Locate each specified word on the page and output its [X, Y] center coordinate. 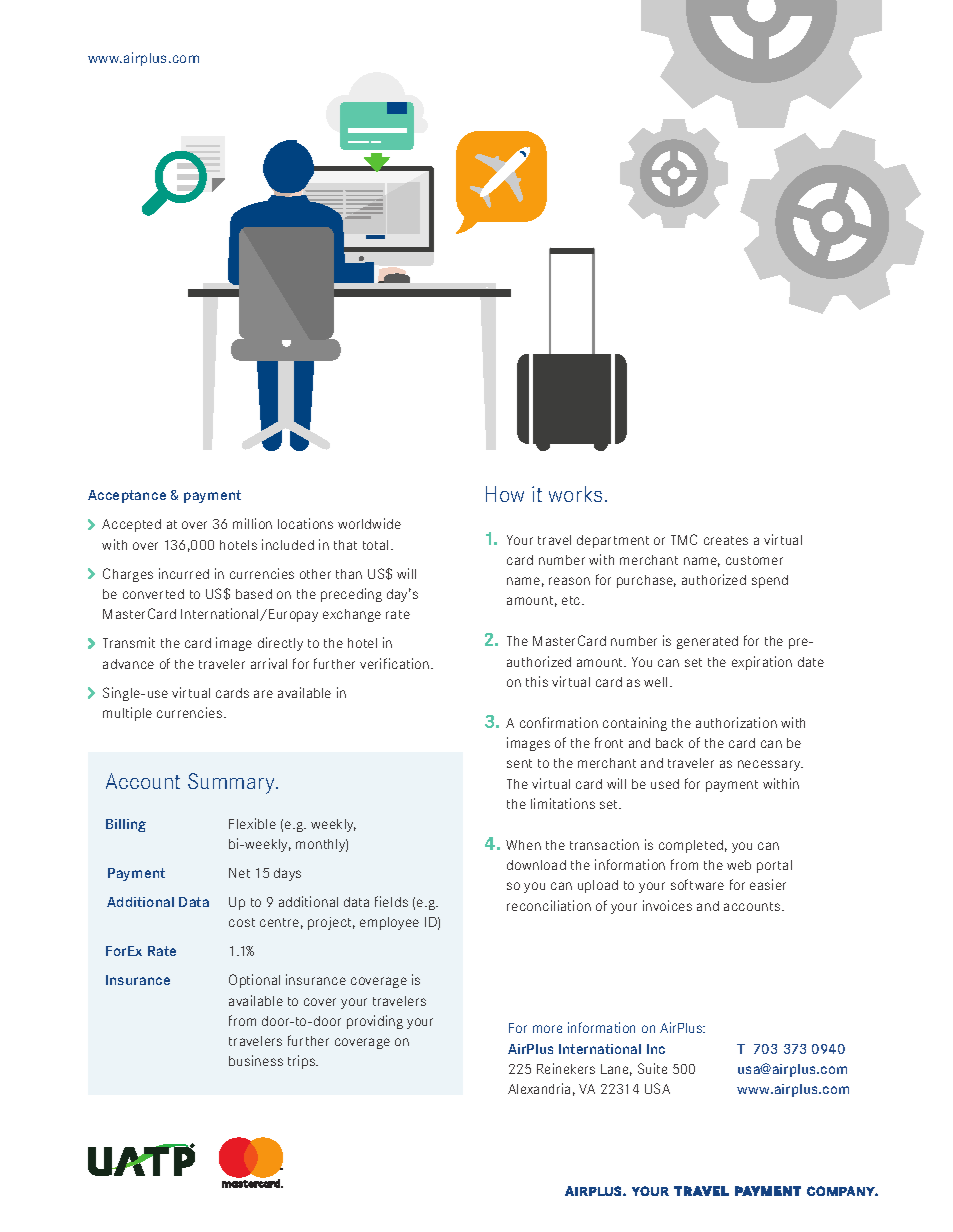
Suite [652, 1068]
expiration [762, 663]
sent [519, 763]
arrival [269, 663]
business [256, 1060]
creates [726, 540]
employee [389, 923]
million [252, 523]
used [665, 784]
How [505, 494]
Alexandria [539, 1088]
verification [396, 663]
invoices [667, 905]
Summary [232, 783]
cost [242, 922]
